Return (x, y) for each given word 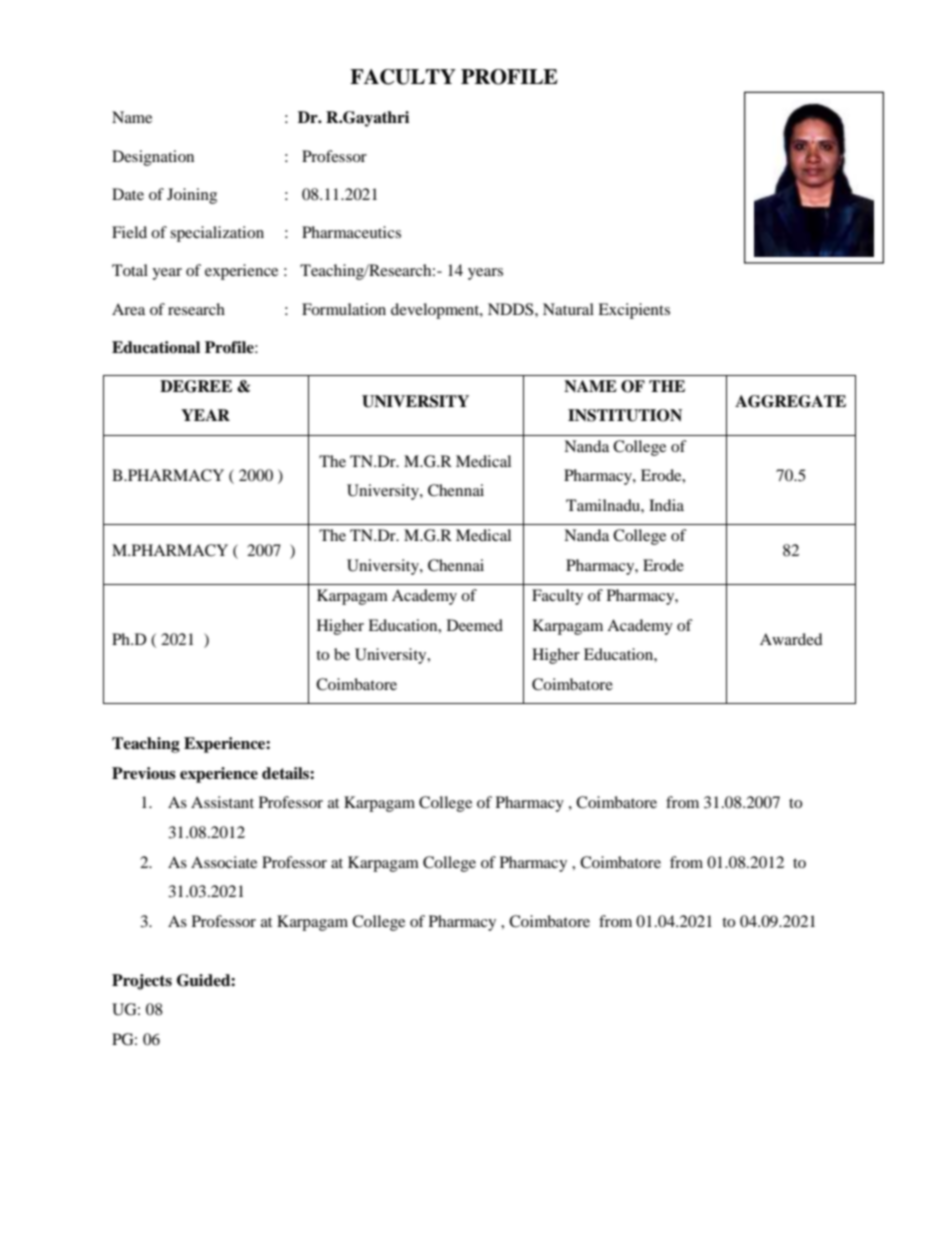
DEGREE (196, 386)
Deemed (475, 625)
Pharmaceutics (351, 232)
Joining (192, 196)
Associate (224, 862)
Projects (142, 982)
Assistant (222, 802)
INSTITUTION (625, 415)
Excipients (634, 311)
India (666, 505)
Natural (568, 309)
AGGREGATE (790, 401)
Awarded (791, 639)
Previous (144, 773)
